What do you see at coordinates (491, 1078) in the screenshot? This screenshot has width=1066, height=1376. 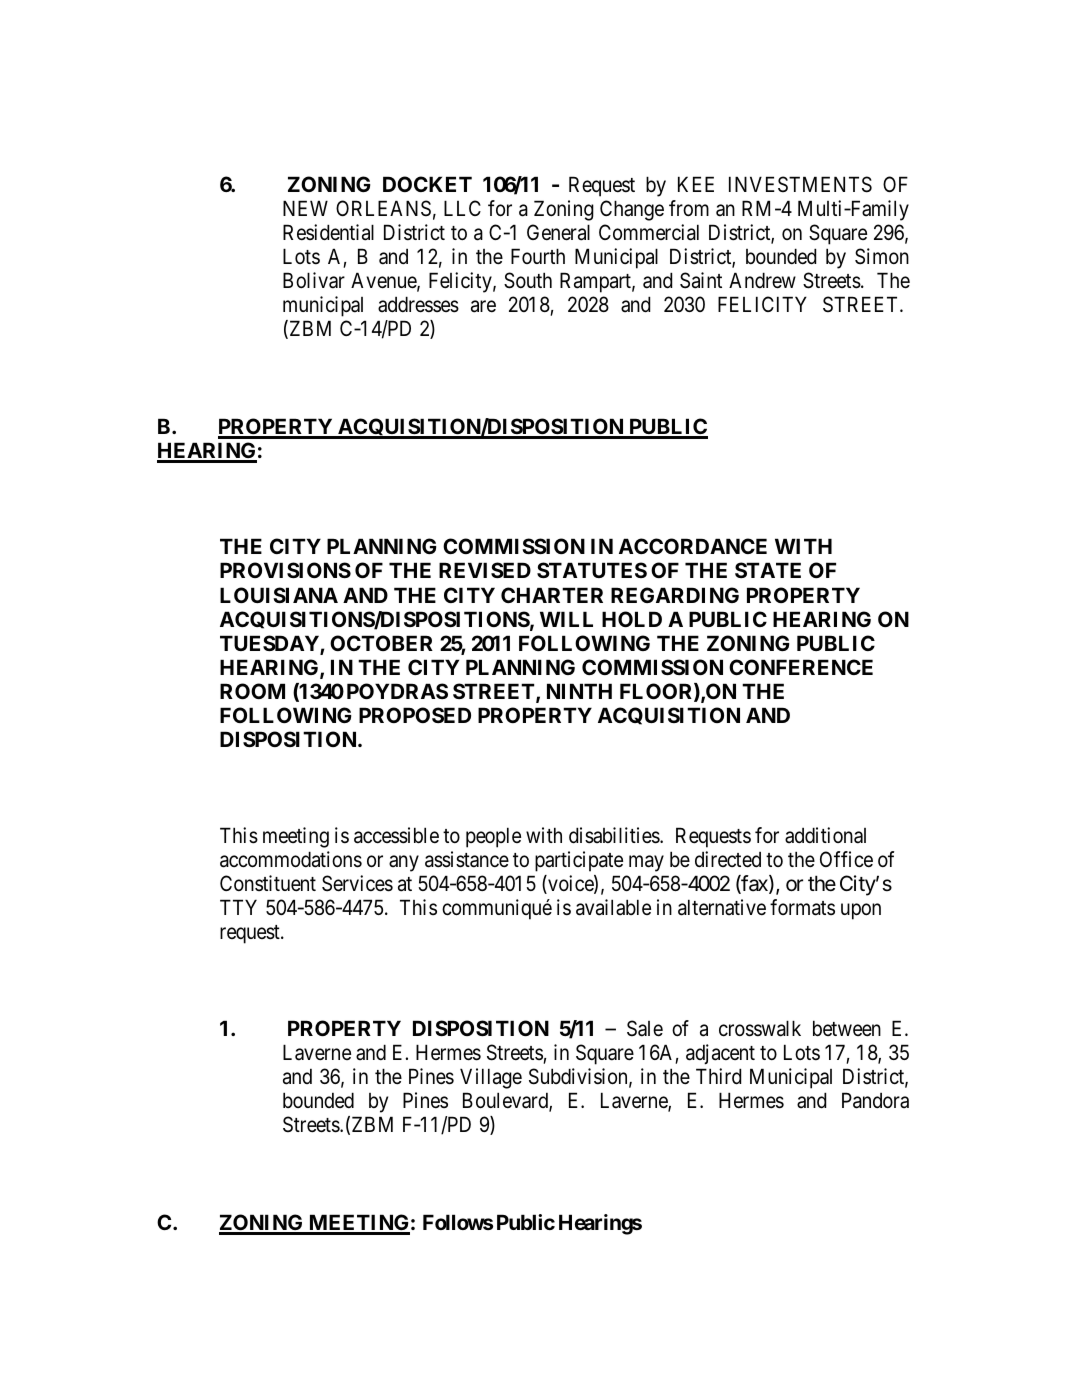 I see `Village` at bounding box center [491, 1078].
